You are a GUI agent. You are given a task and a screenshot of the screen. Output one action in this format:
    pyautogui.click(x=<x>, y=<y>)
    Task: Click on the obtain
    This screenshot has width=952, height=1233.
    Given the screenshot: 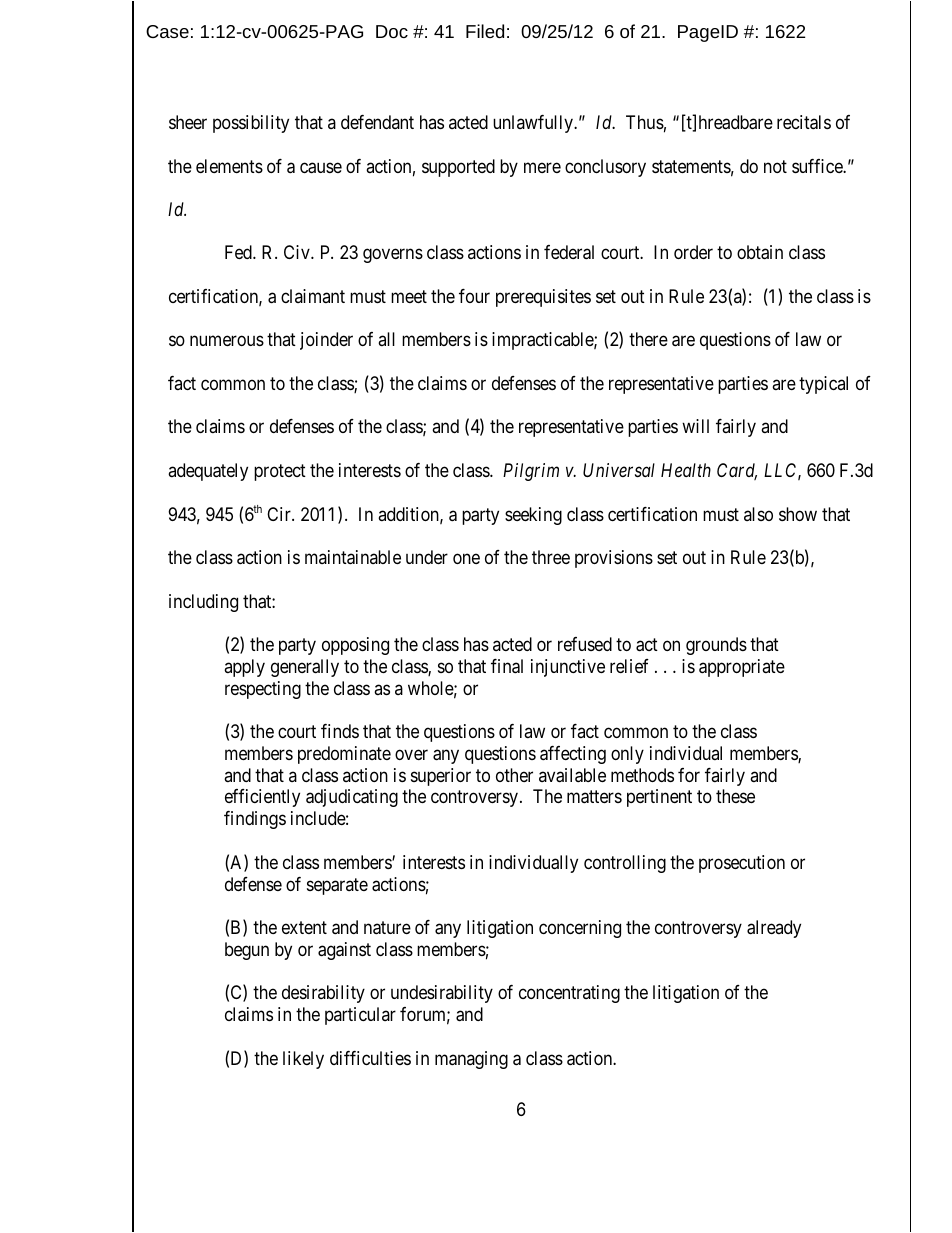 What is the action you would take?
    pyautogui.click(x=760, y=252)
